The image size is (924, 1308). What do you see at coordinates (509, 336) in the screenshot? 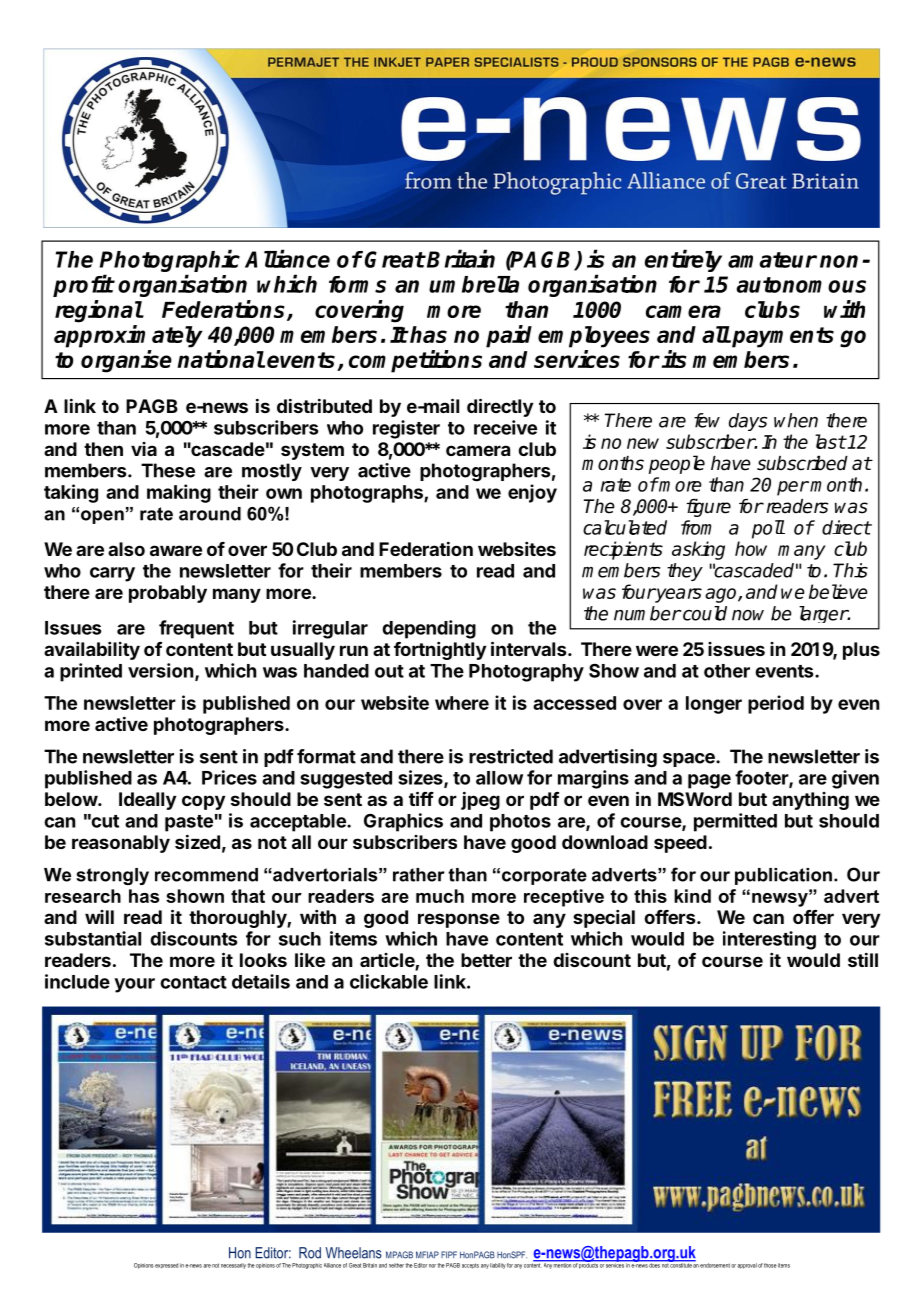
I see `paid` at bounding box center [509, 336].
